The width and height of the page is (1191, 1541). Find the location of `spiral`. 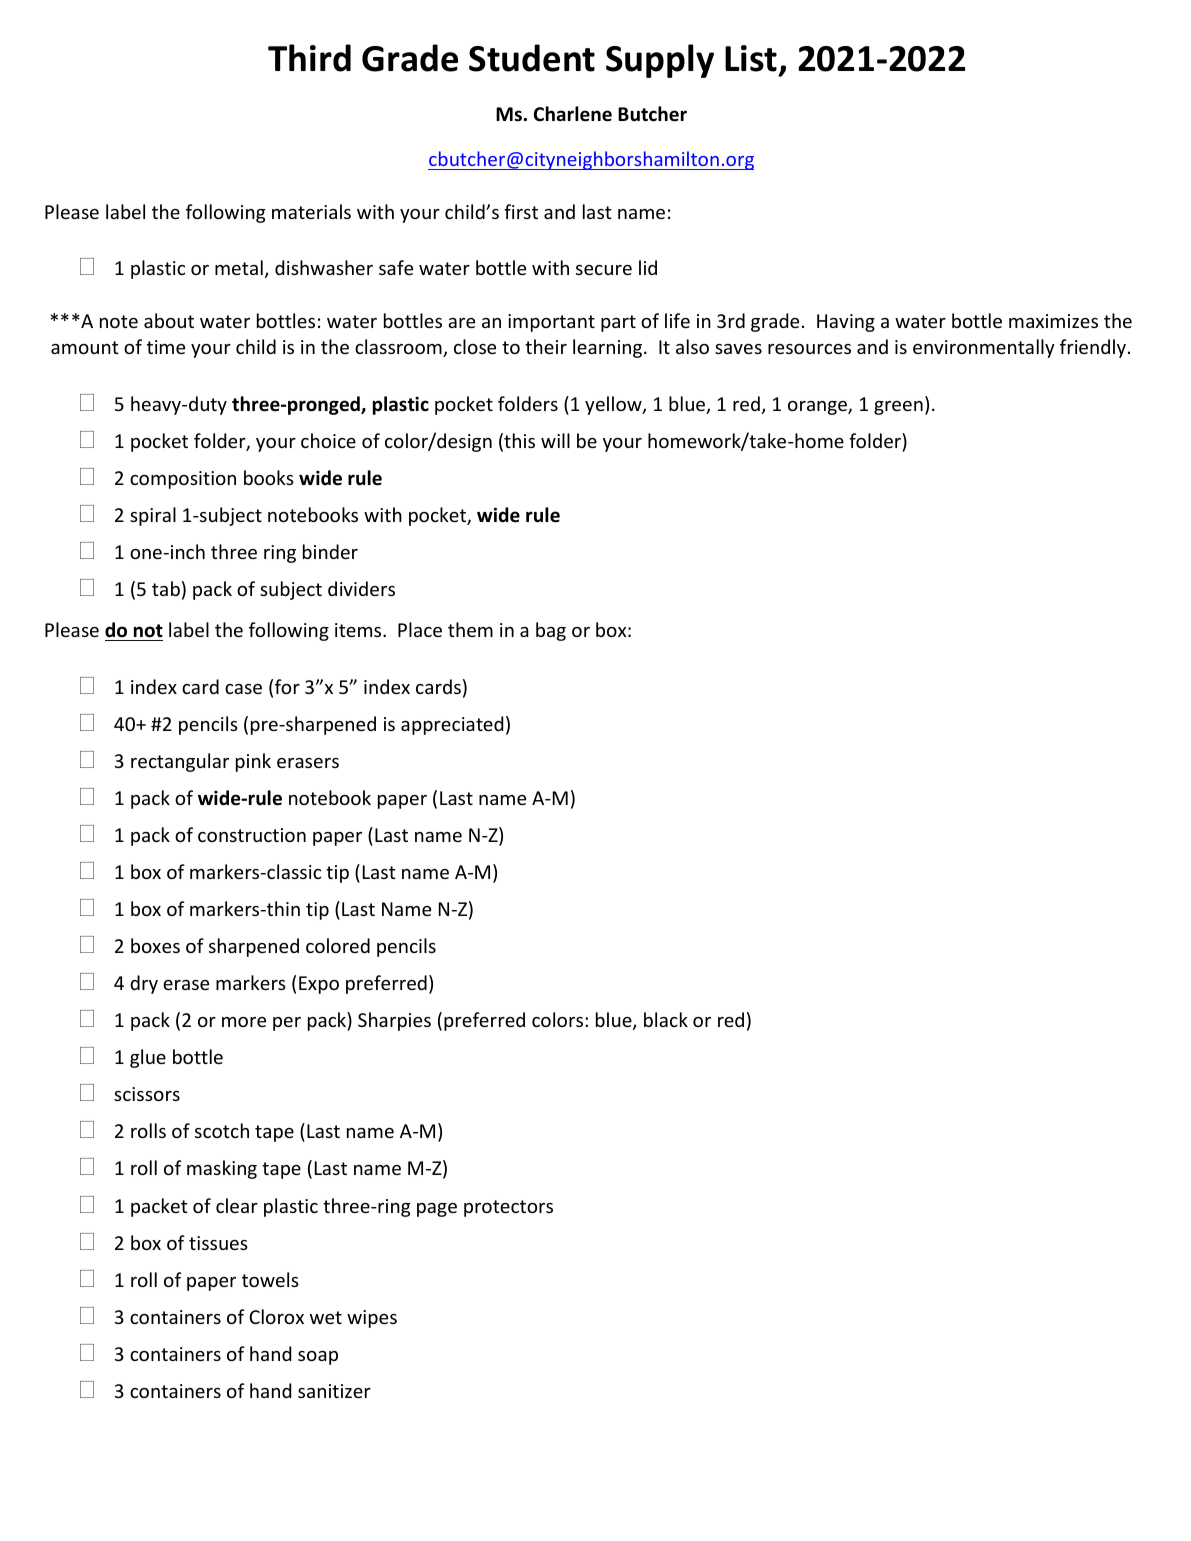

spiral is located at coordinates (153, 516).
